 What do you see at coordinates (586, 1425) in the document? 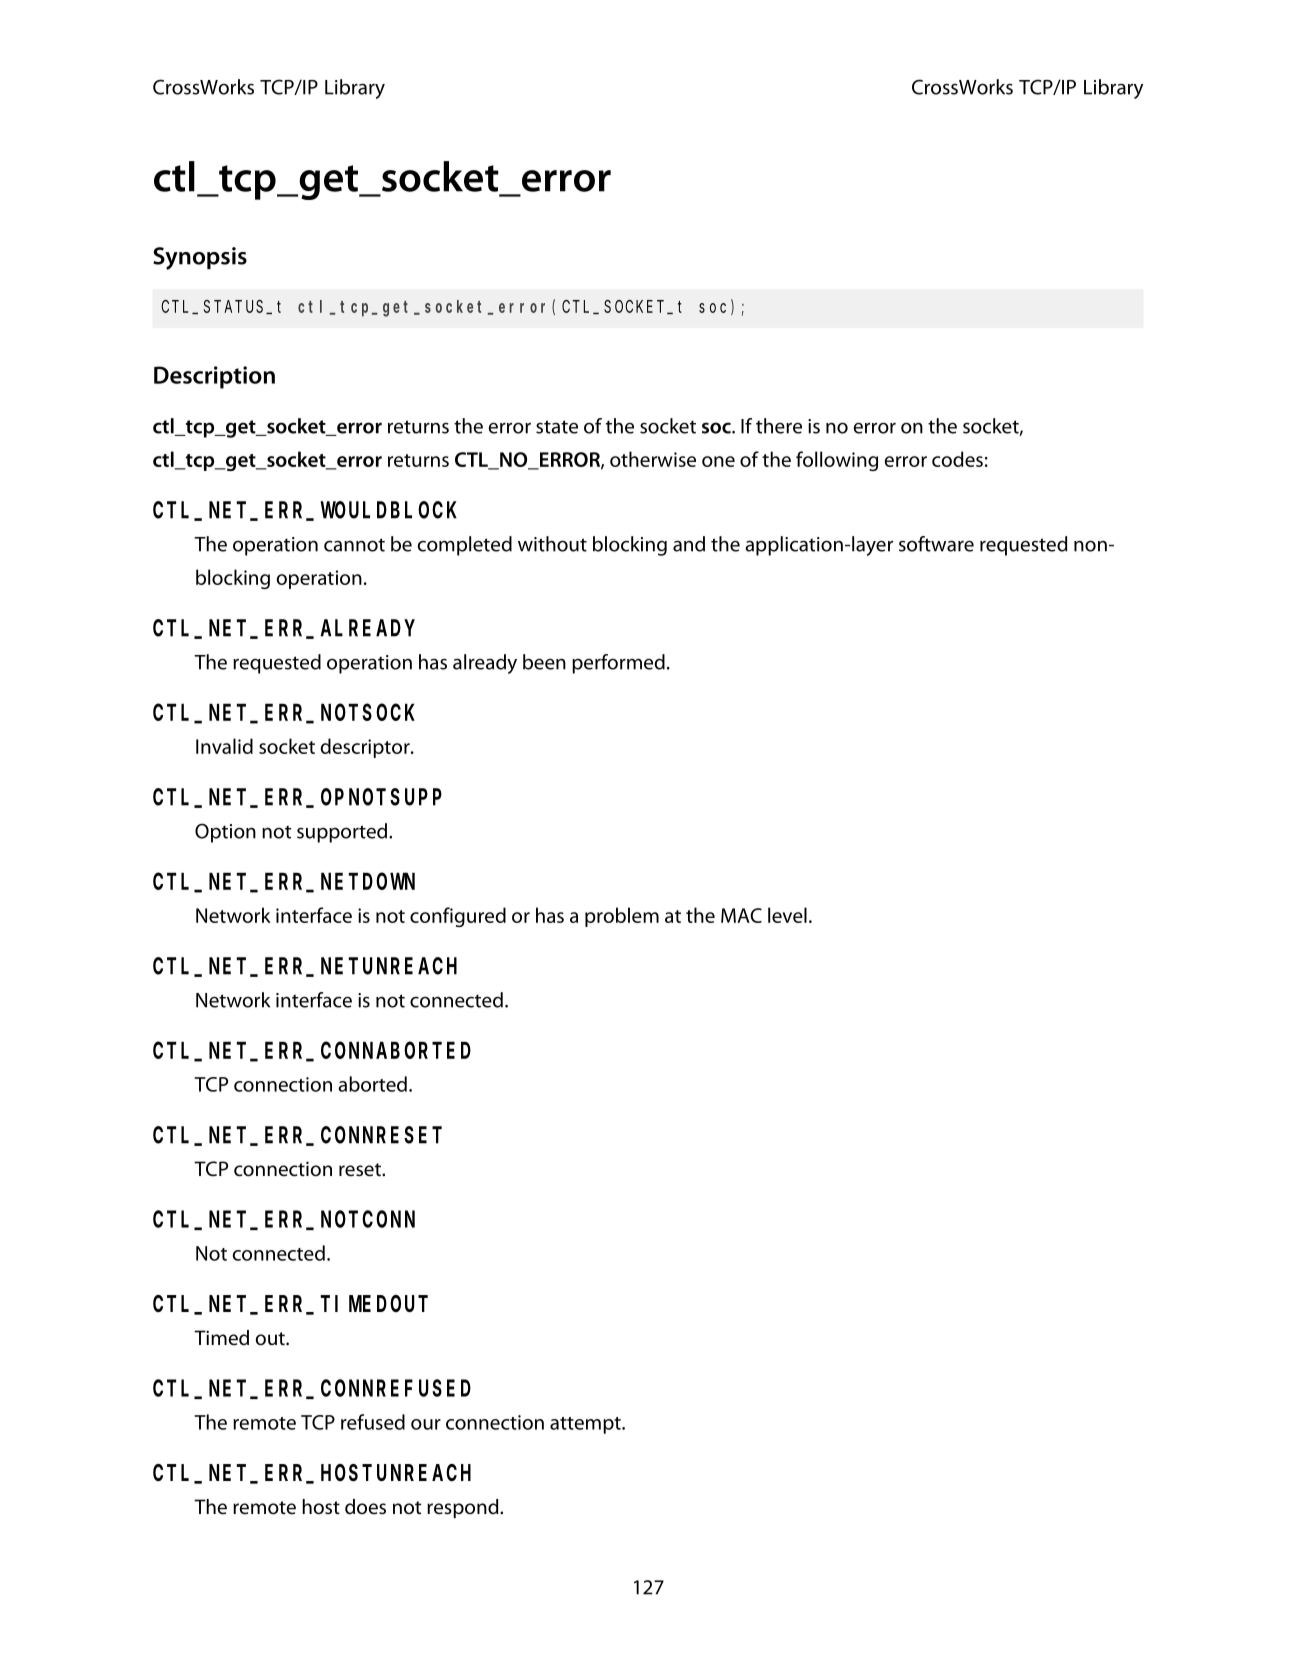
I see `attempt` at bounding box center [586, 1425].
